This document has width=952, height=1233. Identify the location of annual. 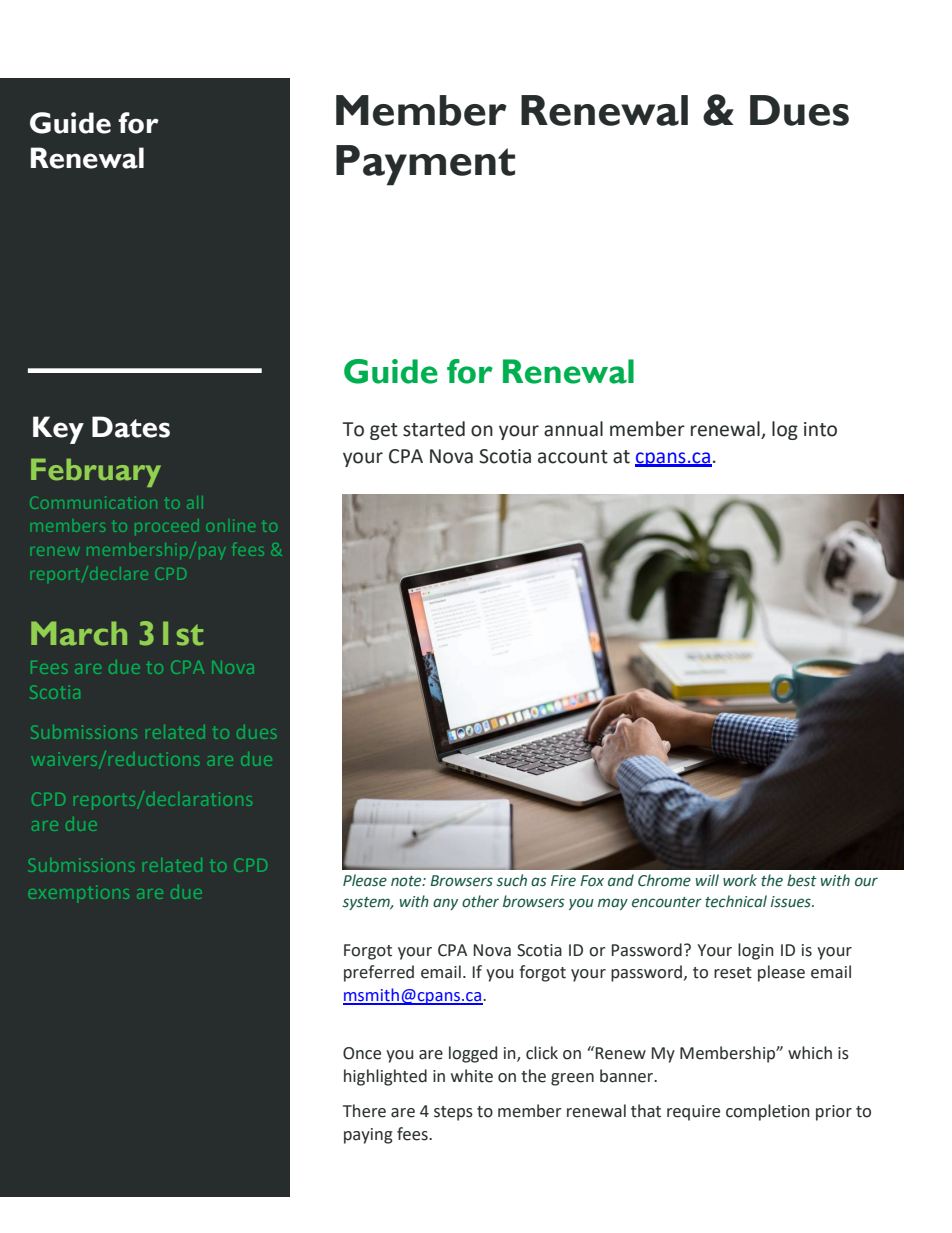
(573, 429).
